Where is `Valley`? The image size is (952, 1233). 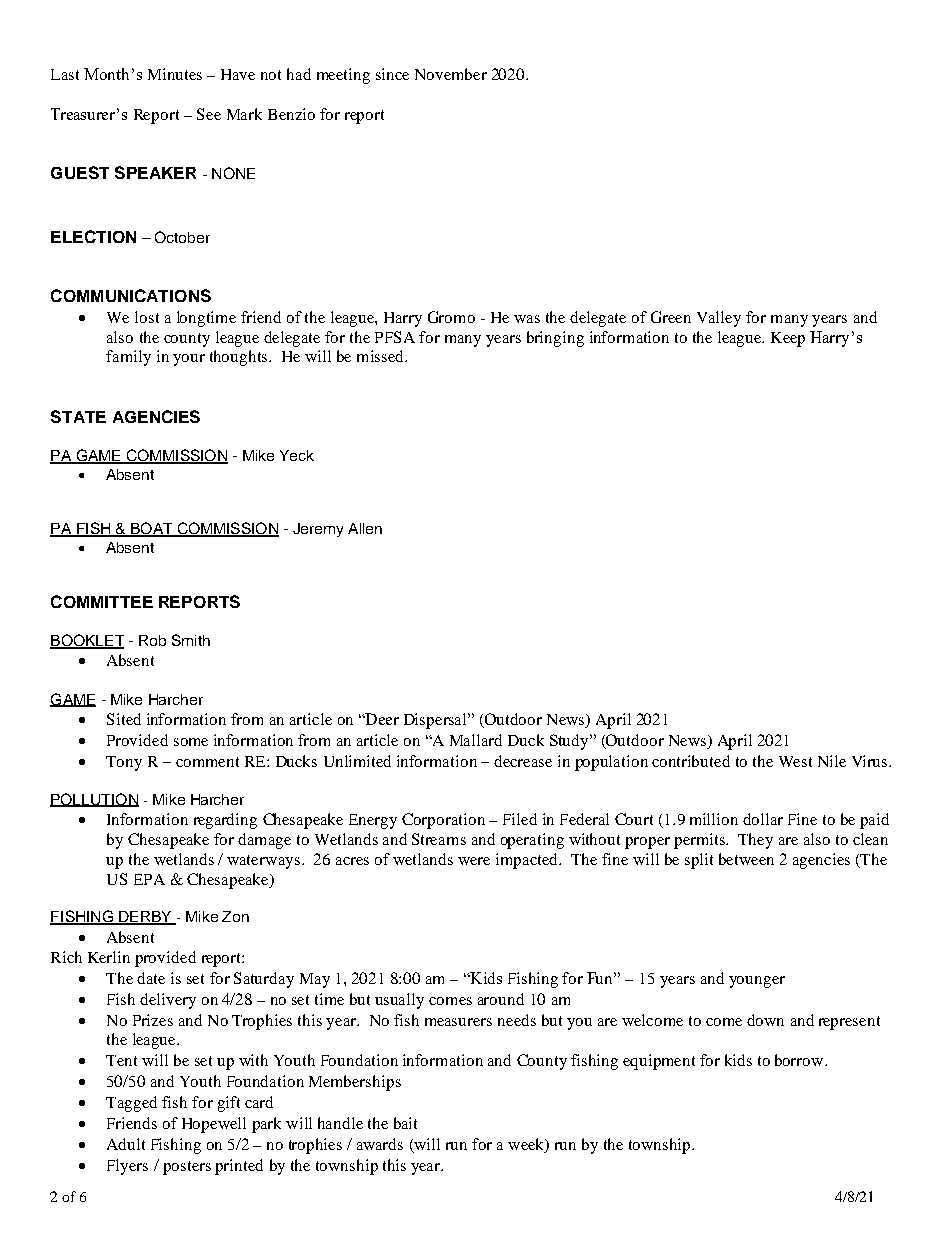 Valley is located at coordinates (719, 319).
